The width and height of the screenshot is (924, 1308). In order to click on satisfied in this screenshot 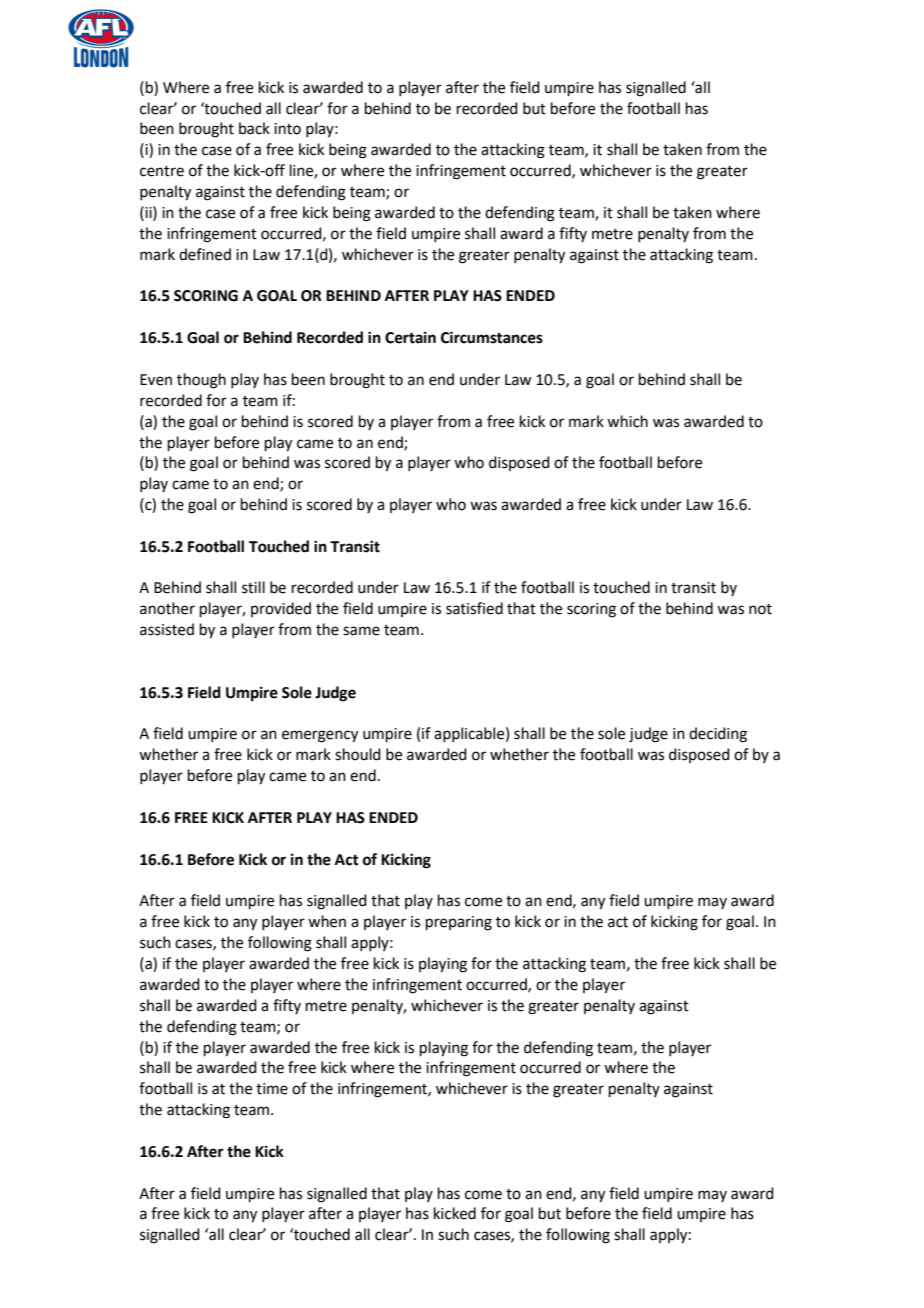, I will do `click(474, 608)`.
